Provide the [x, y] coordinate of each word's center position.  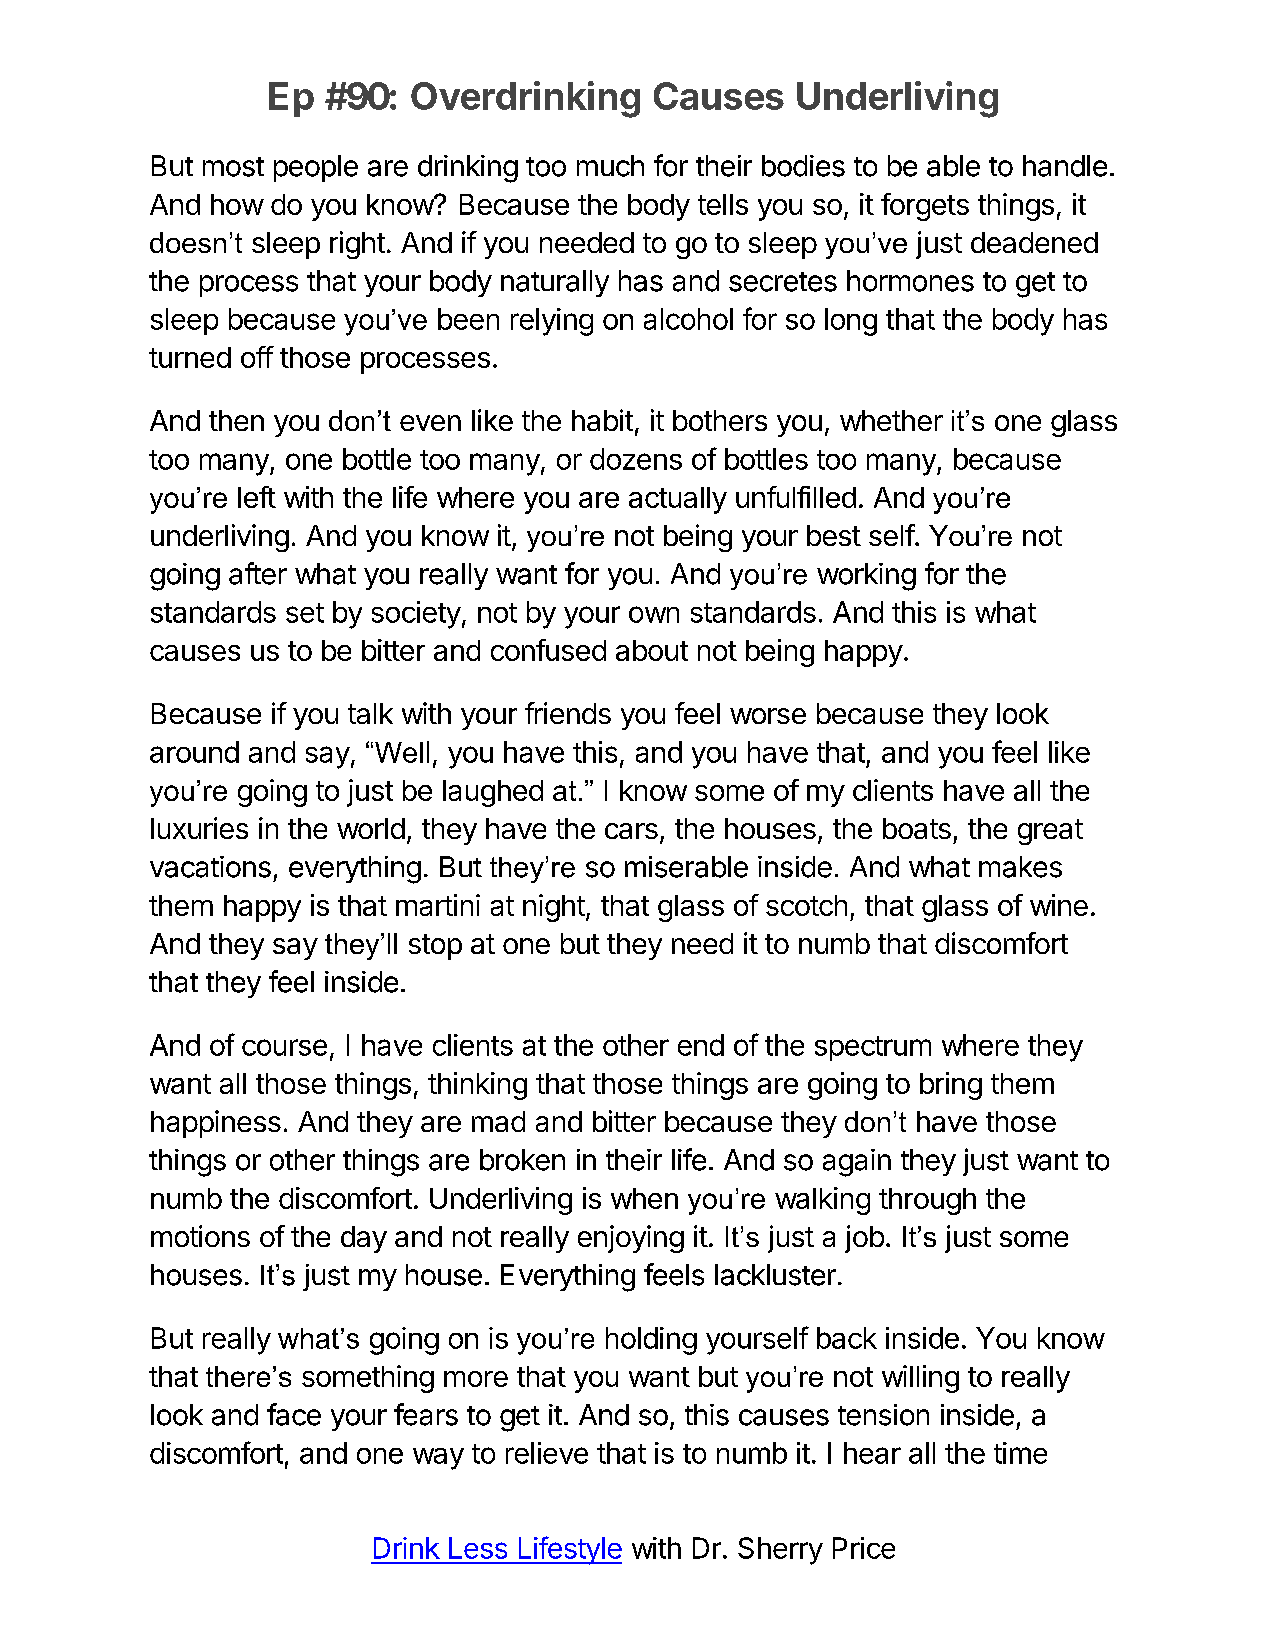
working [866, 577]
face [294, 1414]
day [364, 1239]
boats [917, 828]
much [610, 166]
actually [678, 500]
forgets [925, 207]
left [257, 497]
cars [631, 831]
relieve [547, 1453]
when [644, 1198]
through [927, 1201]
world [371, 828]
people [316, 168]
